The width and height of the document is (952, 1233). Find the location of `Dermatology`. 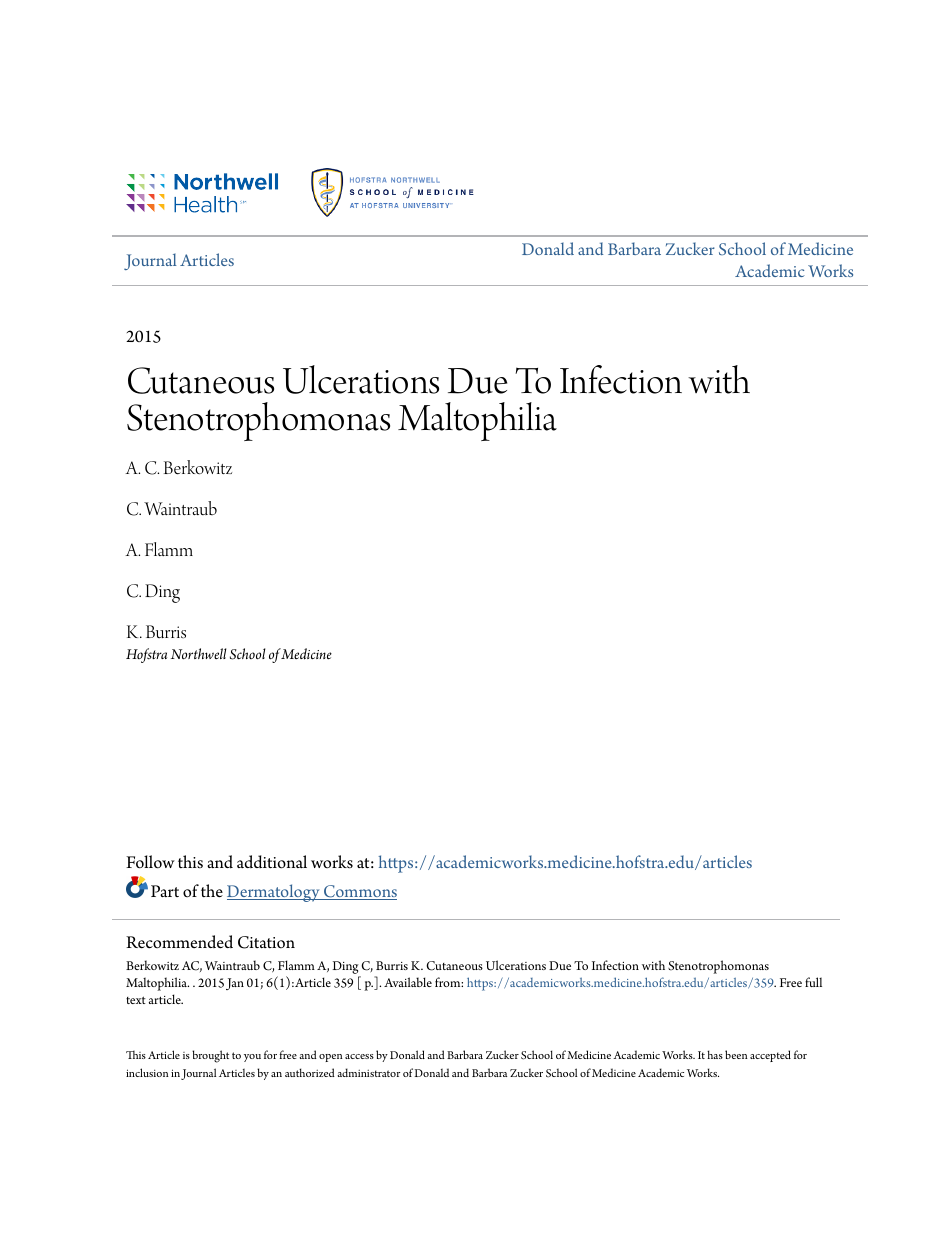

Dermatology is located at coordinates (274, 893).
